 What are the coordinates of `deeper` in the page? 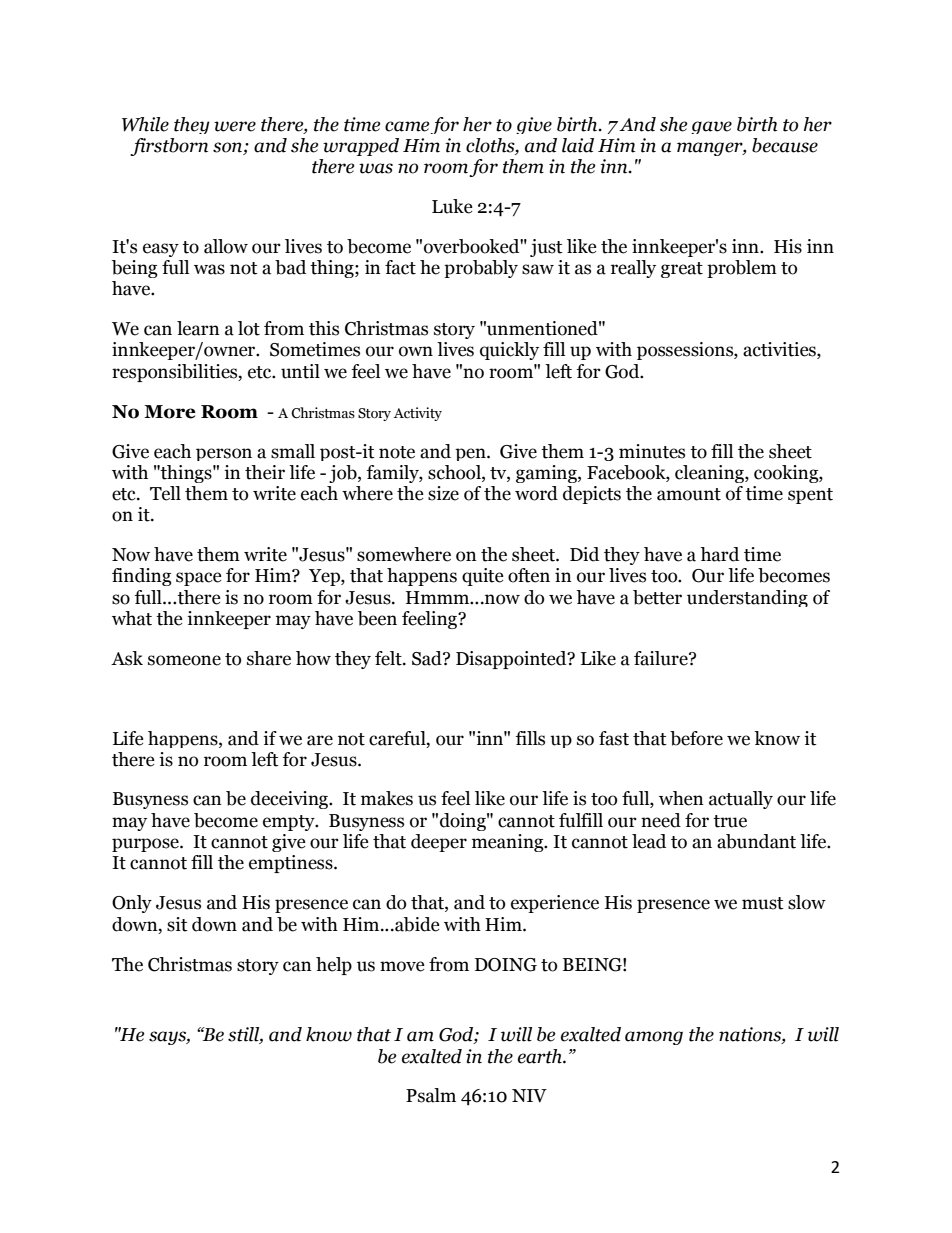 It's located at (439, 843).
